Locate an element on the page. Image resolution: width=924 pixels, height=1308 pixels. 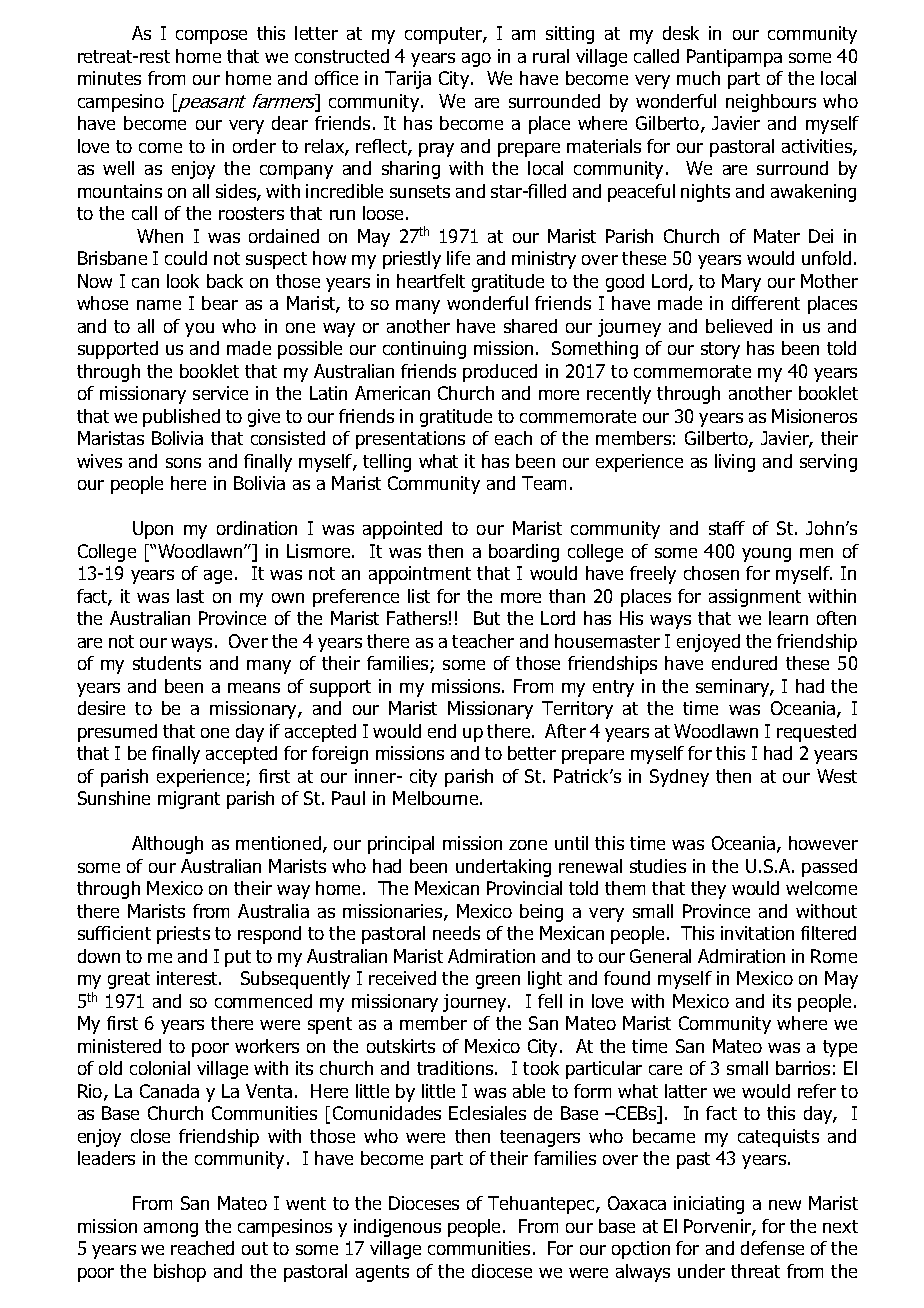
Although is located at coordinates (167, 845).
